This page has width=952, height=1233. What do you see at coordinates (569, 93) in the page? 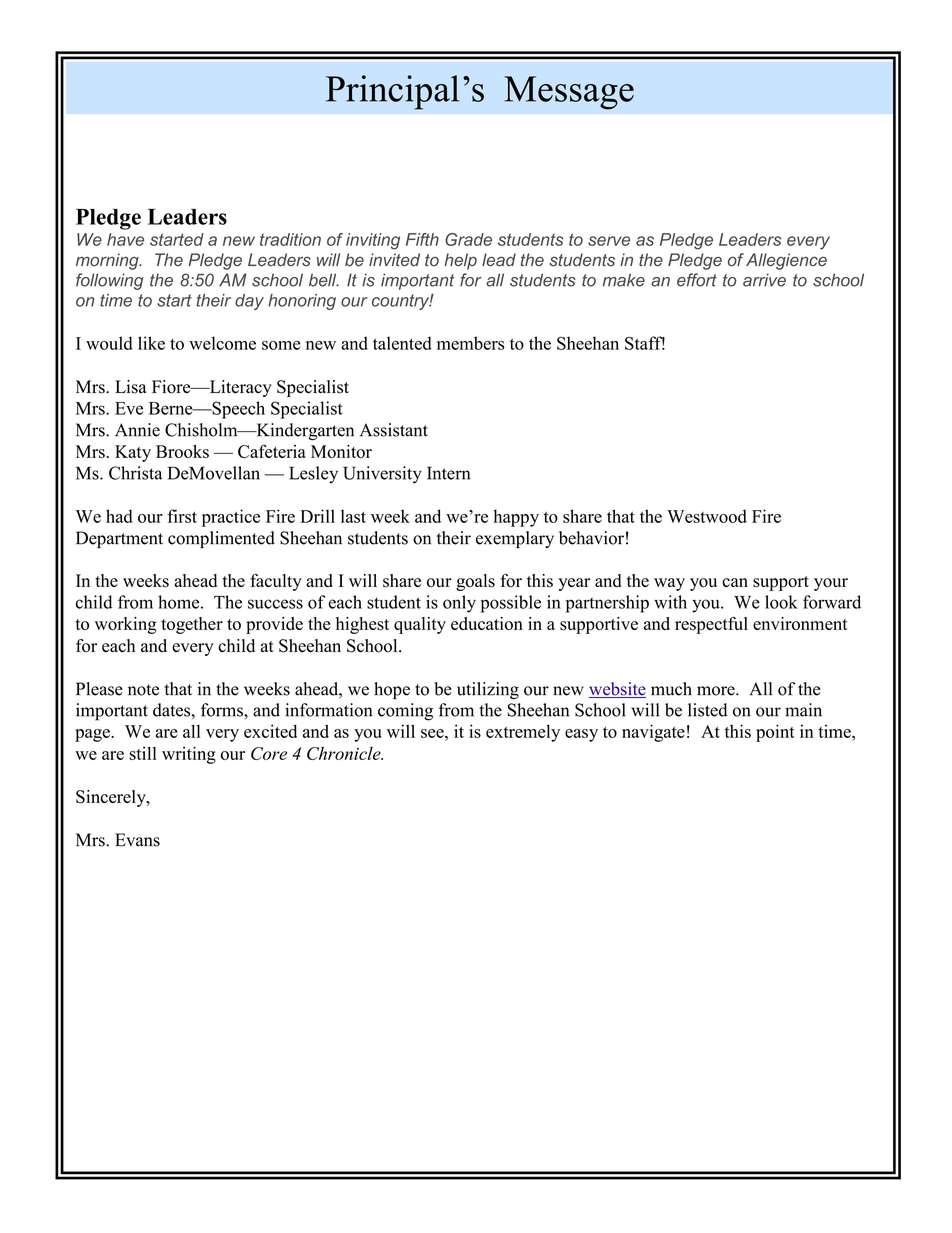
I see `Message` at bounding box center [569, 93].
